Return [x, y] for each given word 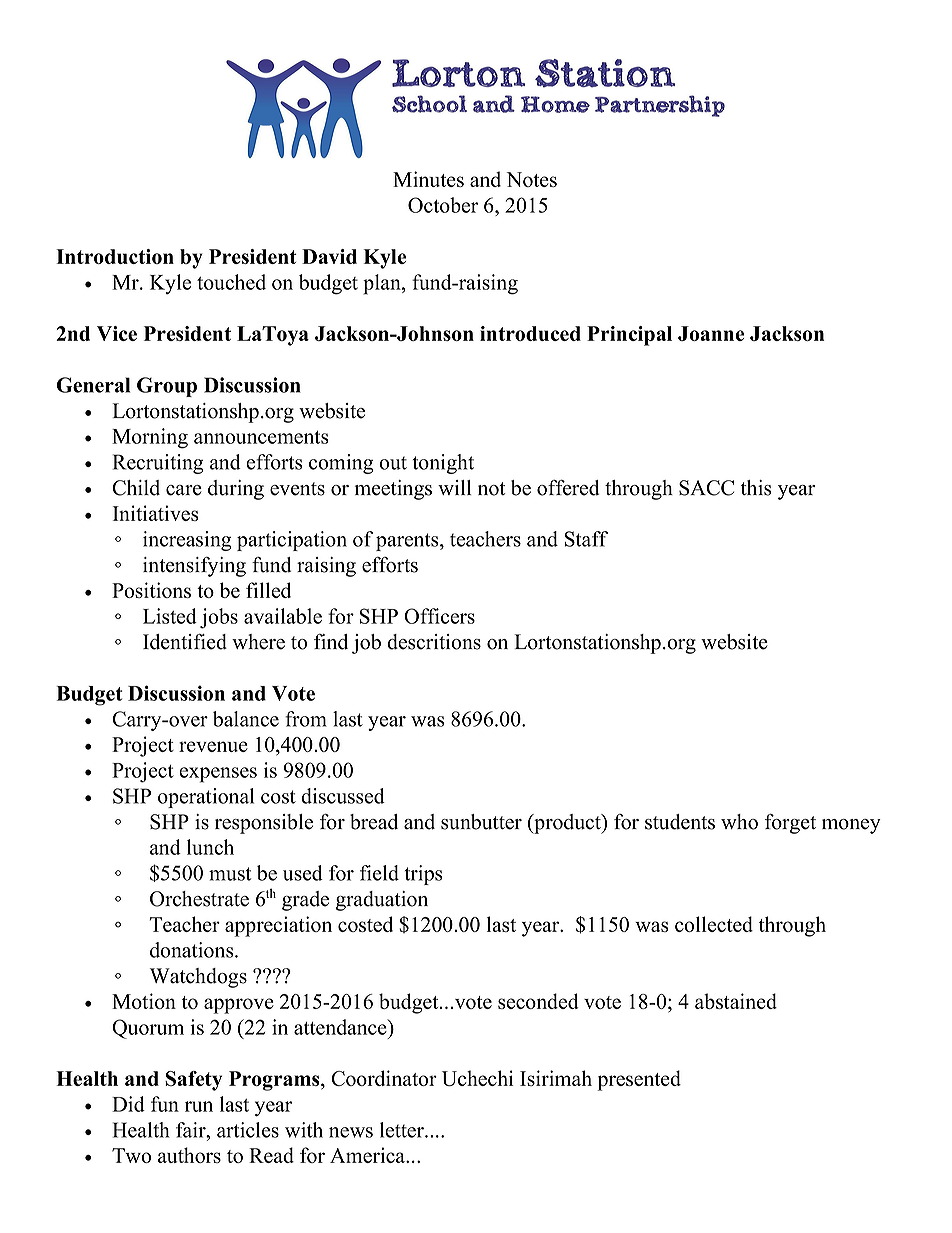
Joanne [711, 333]
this [756, 488]
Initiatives [155, 513]
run [199, 1106]
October [443, 205]
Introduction [115, 256]
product [567, 824]
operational [206, 798]
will [455, 487]
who [739, 822]
